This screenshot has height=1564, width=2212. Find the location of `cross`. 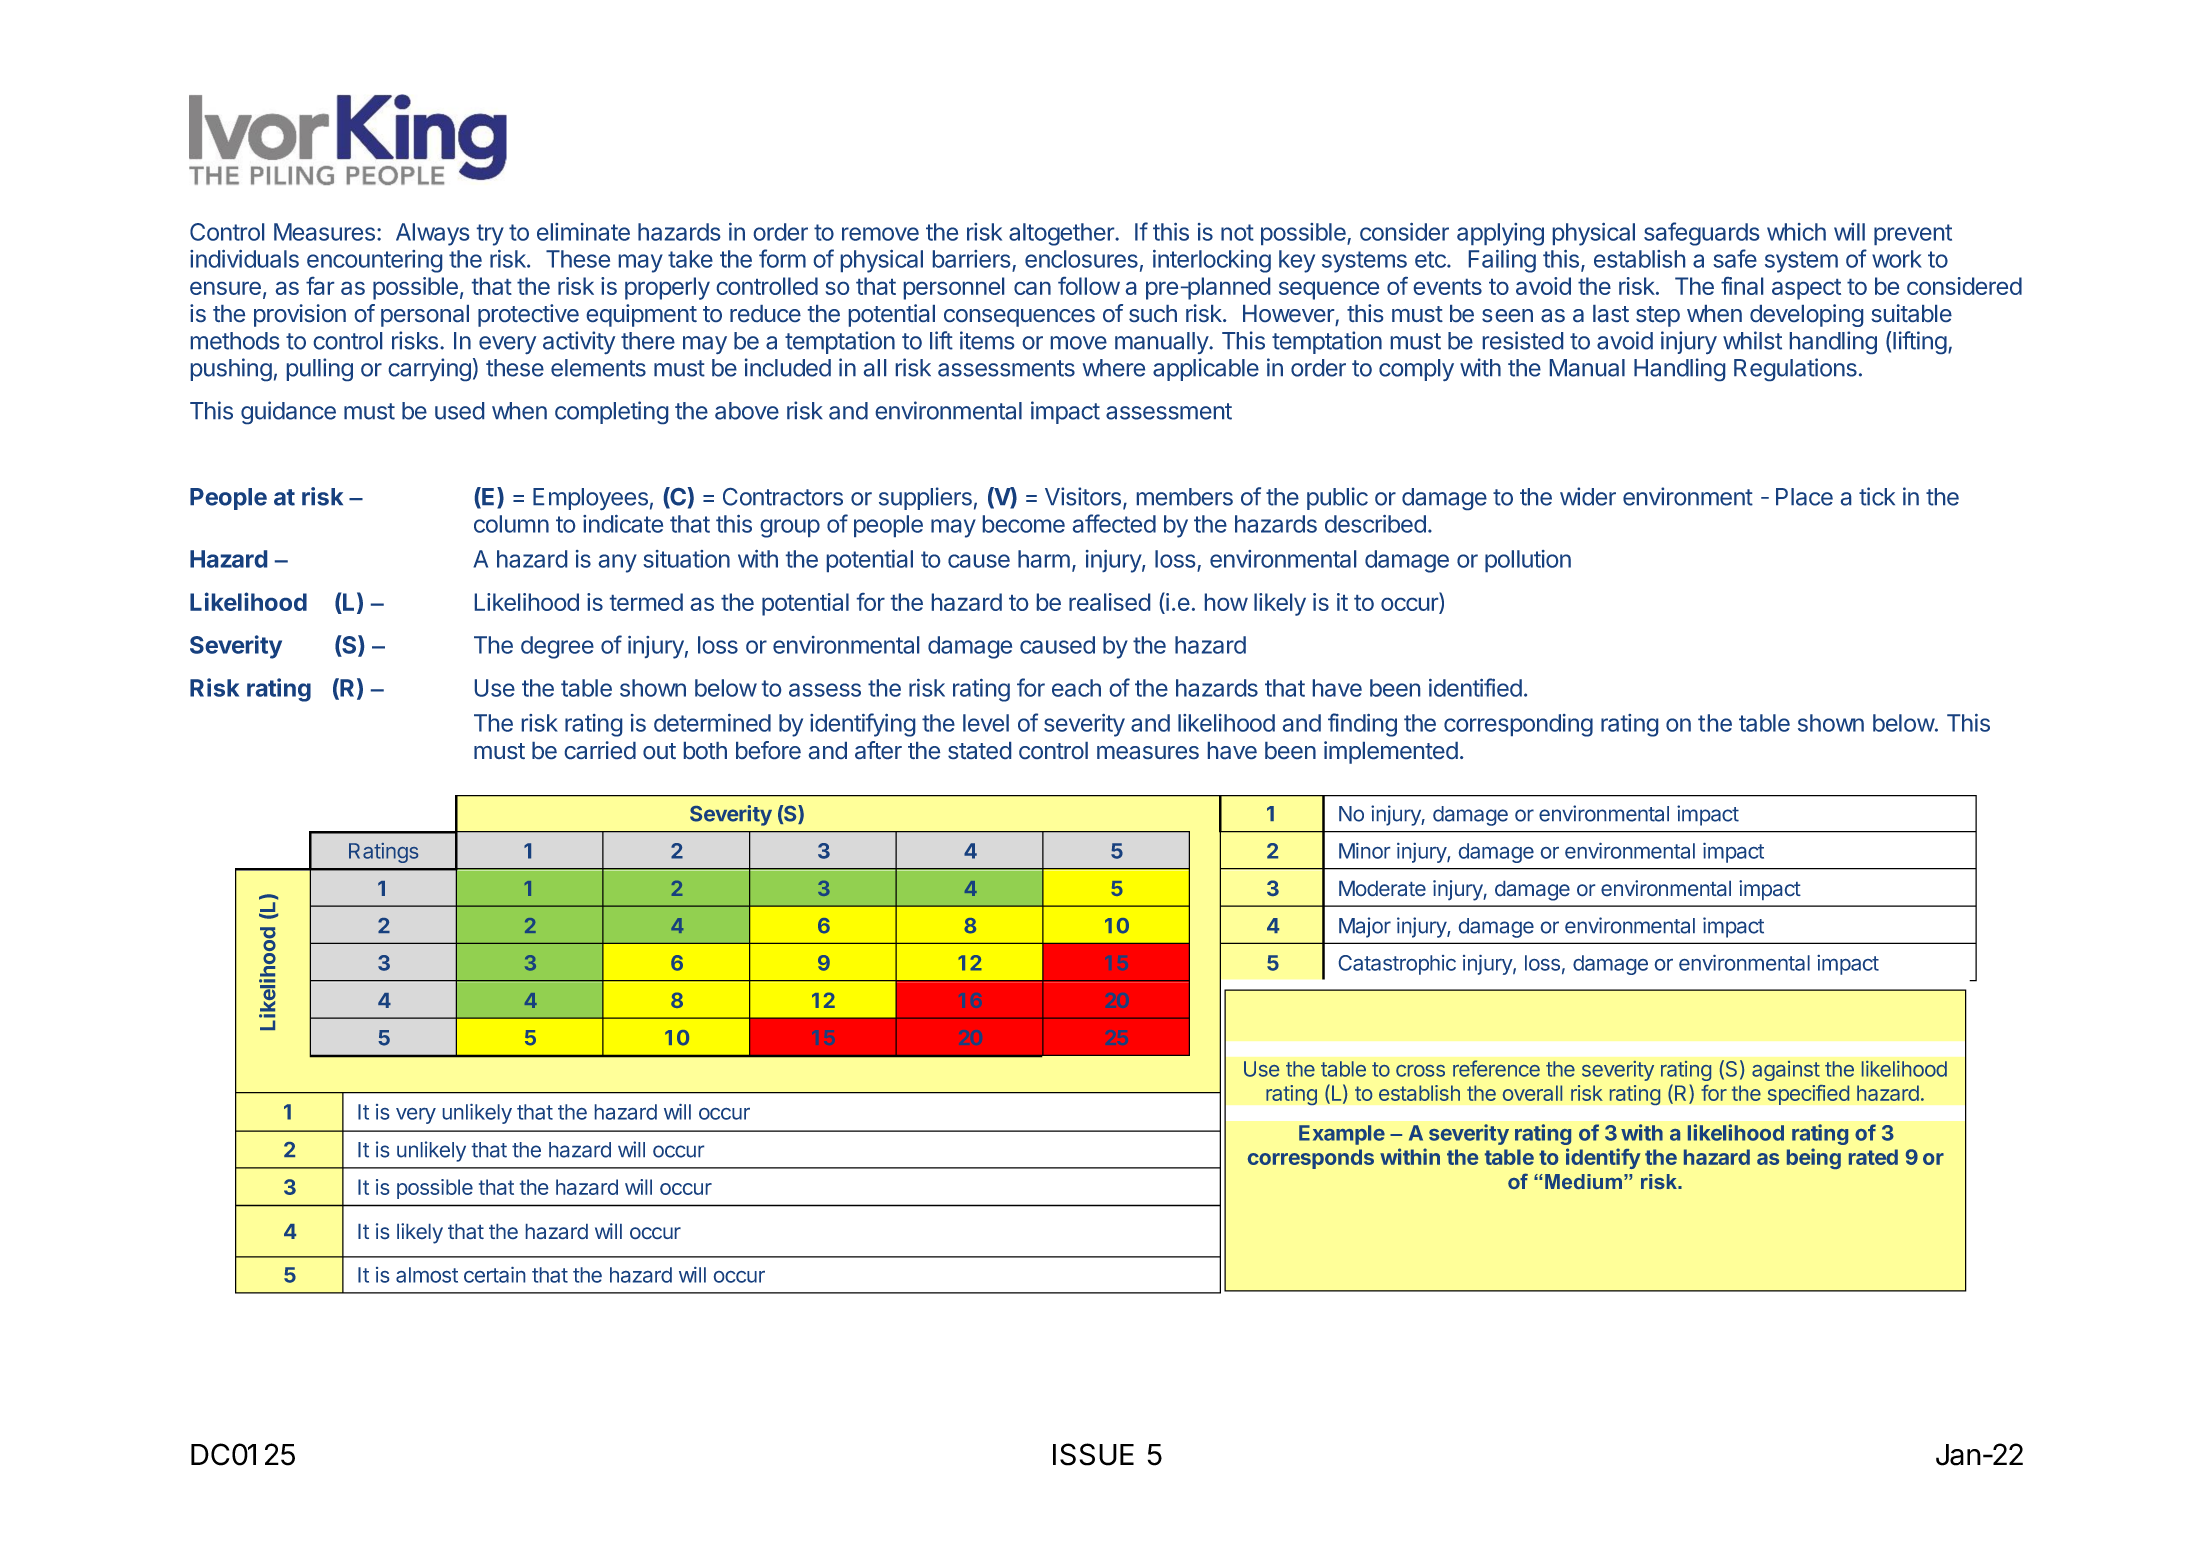

cross is located at coordinates (1420, 1071).
